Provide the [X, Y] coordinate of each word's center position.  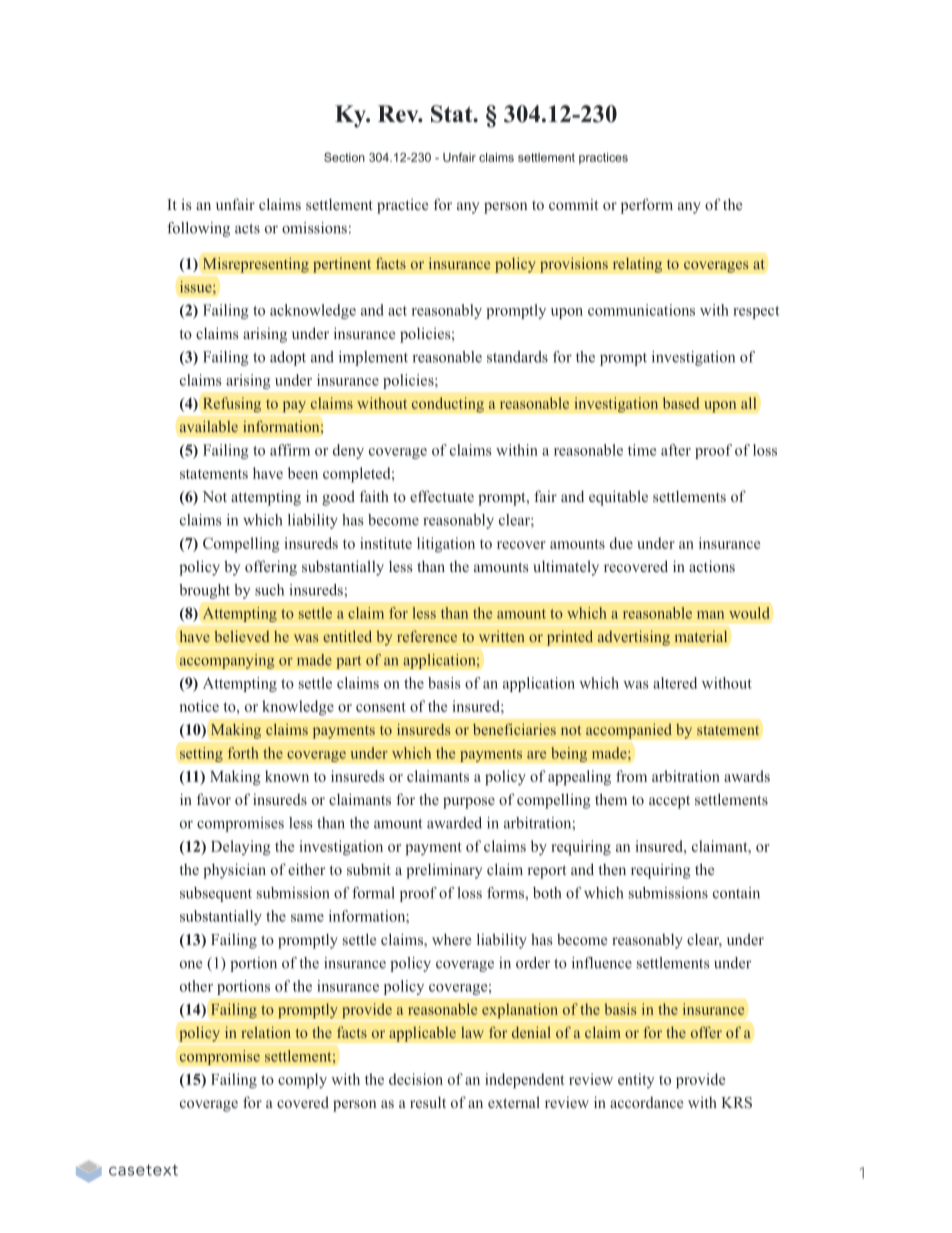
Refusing [232, 404]
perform [647, 206]
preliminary [444, 871]
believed [241, 636]
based [681, 403]
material [701, 636]
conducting [448, 405]
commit [573, 204]
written [502, 636]
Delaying [241, 848]
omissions [314, 228]
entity [636, 1080]
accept [669, 802]
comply [302, 1081]
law [472, 1032]
